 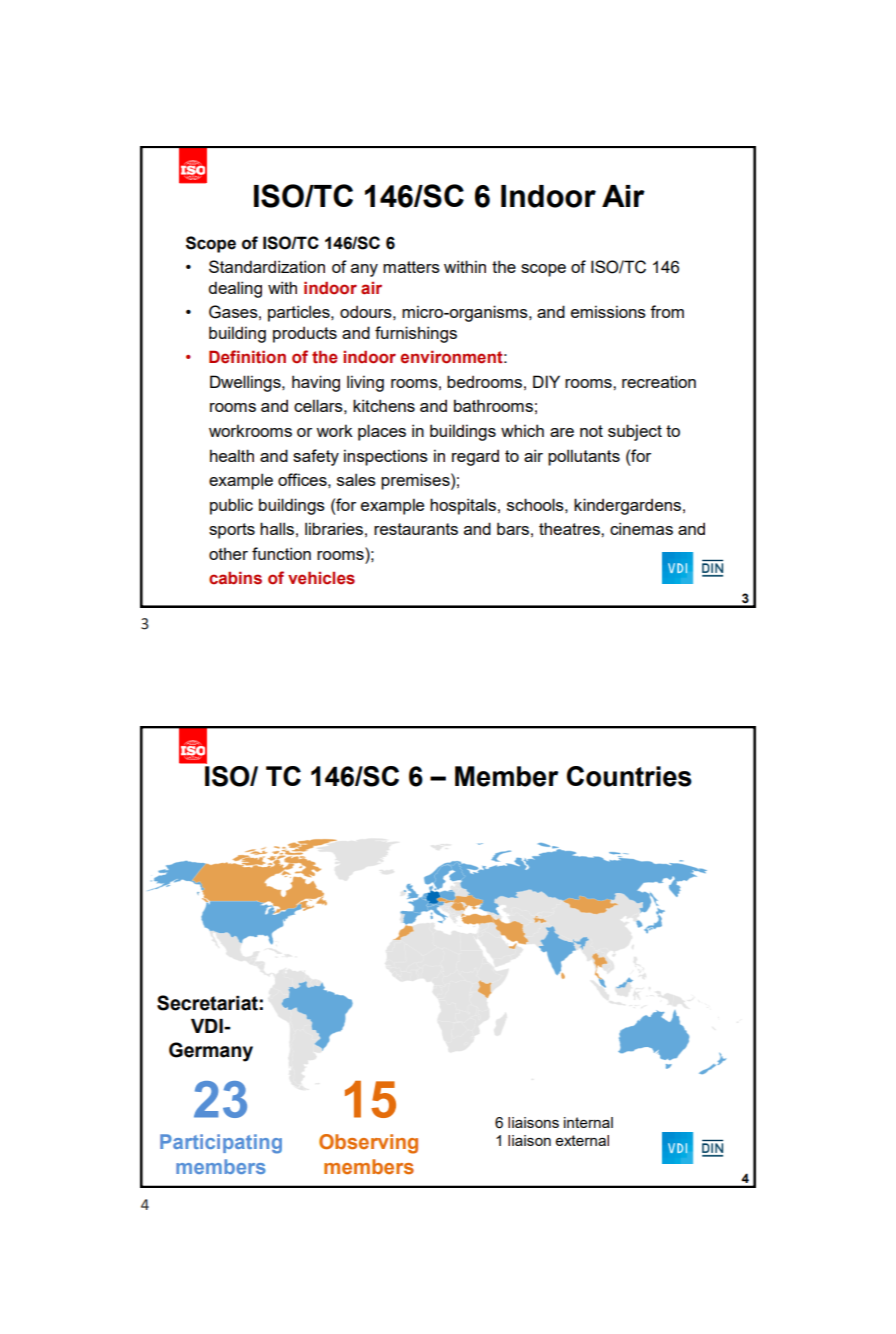 I want to click on Countries, so click(x=629, y=776).
